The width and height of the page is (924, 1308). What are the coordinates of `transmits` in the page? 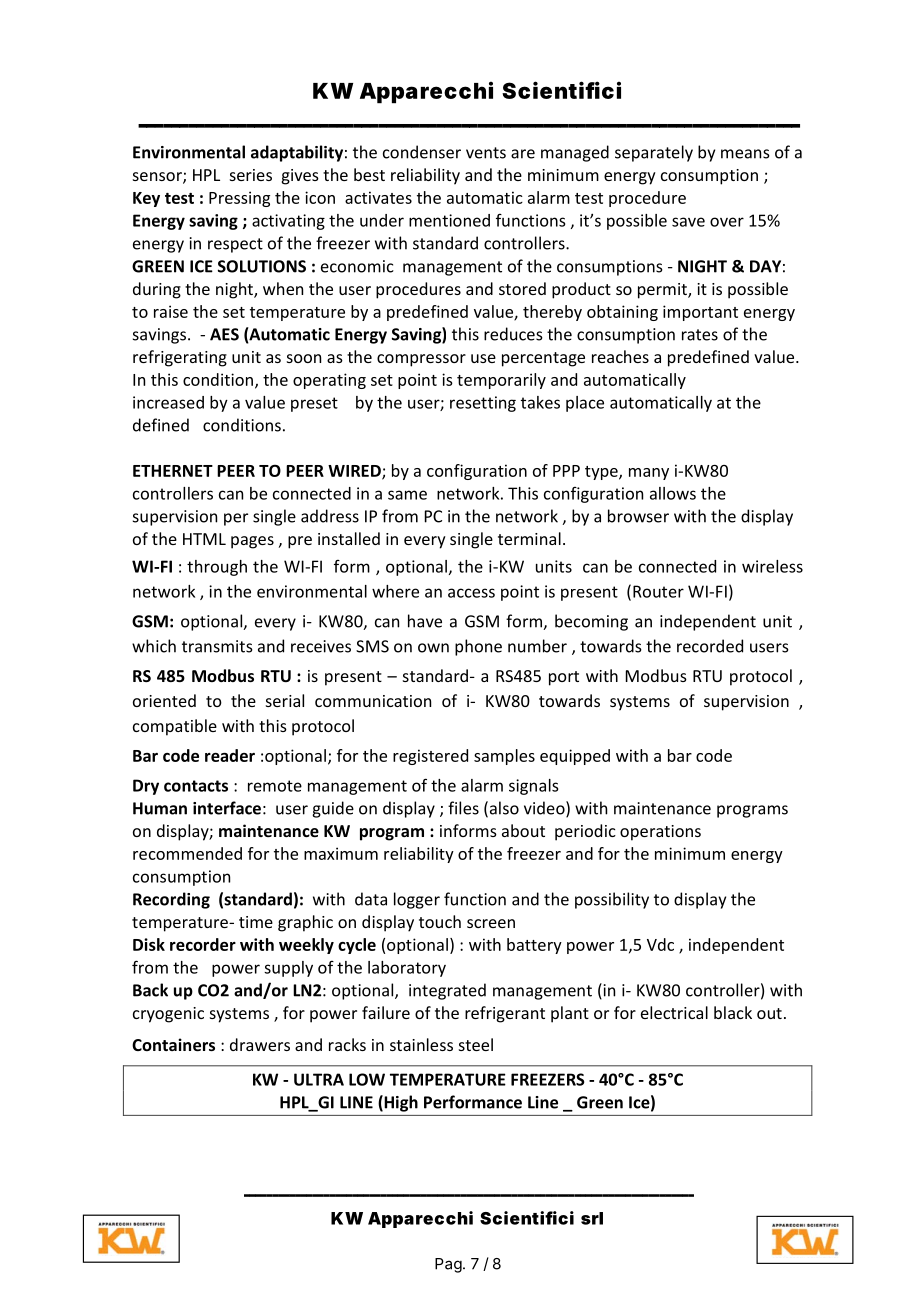 It's located at (217, 646).
